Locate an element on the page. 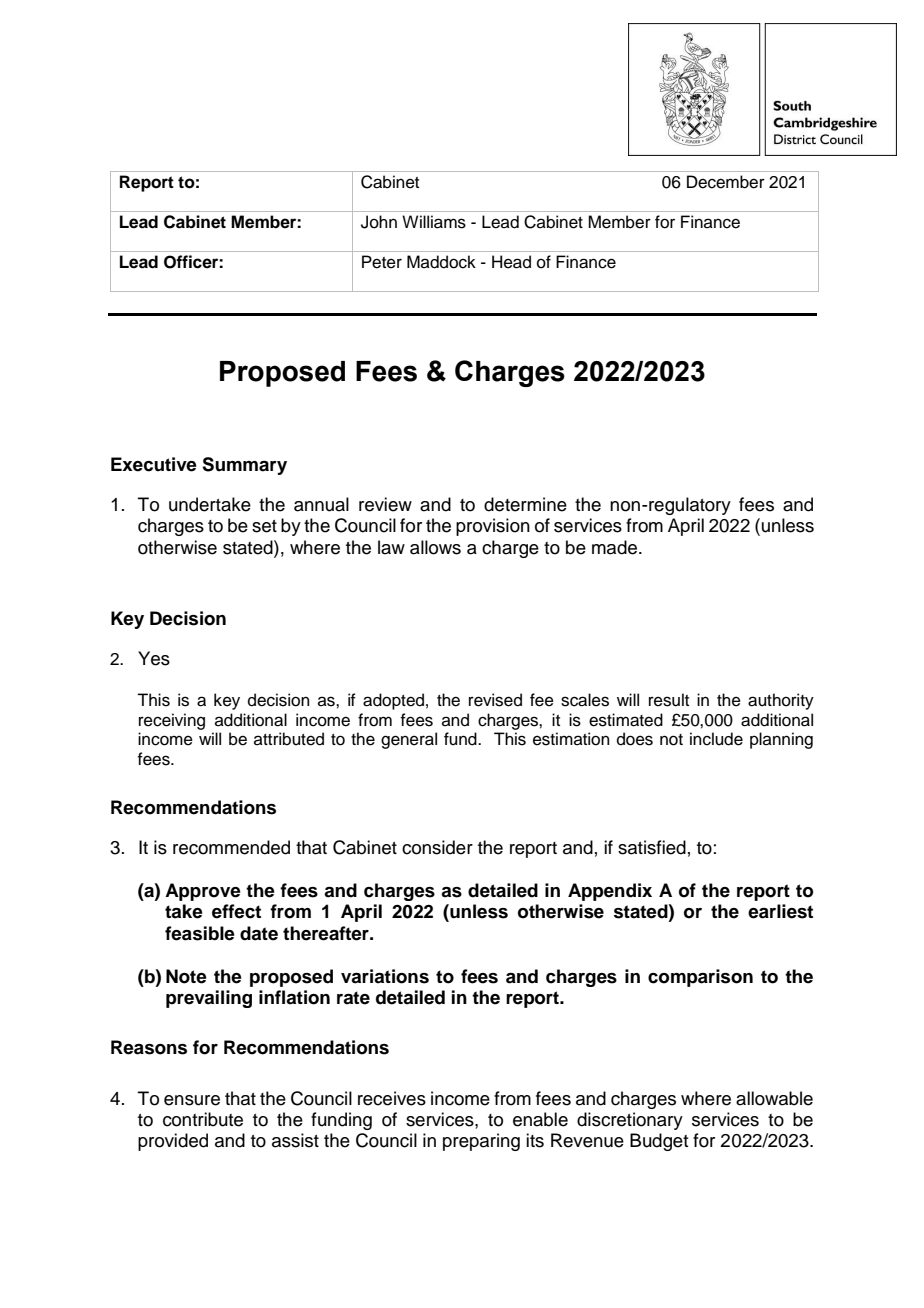 The height and width of the image is (1308, 924). made is located at coordinates (616, 547).
